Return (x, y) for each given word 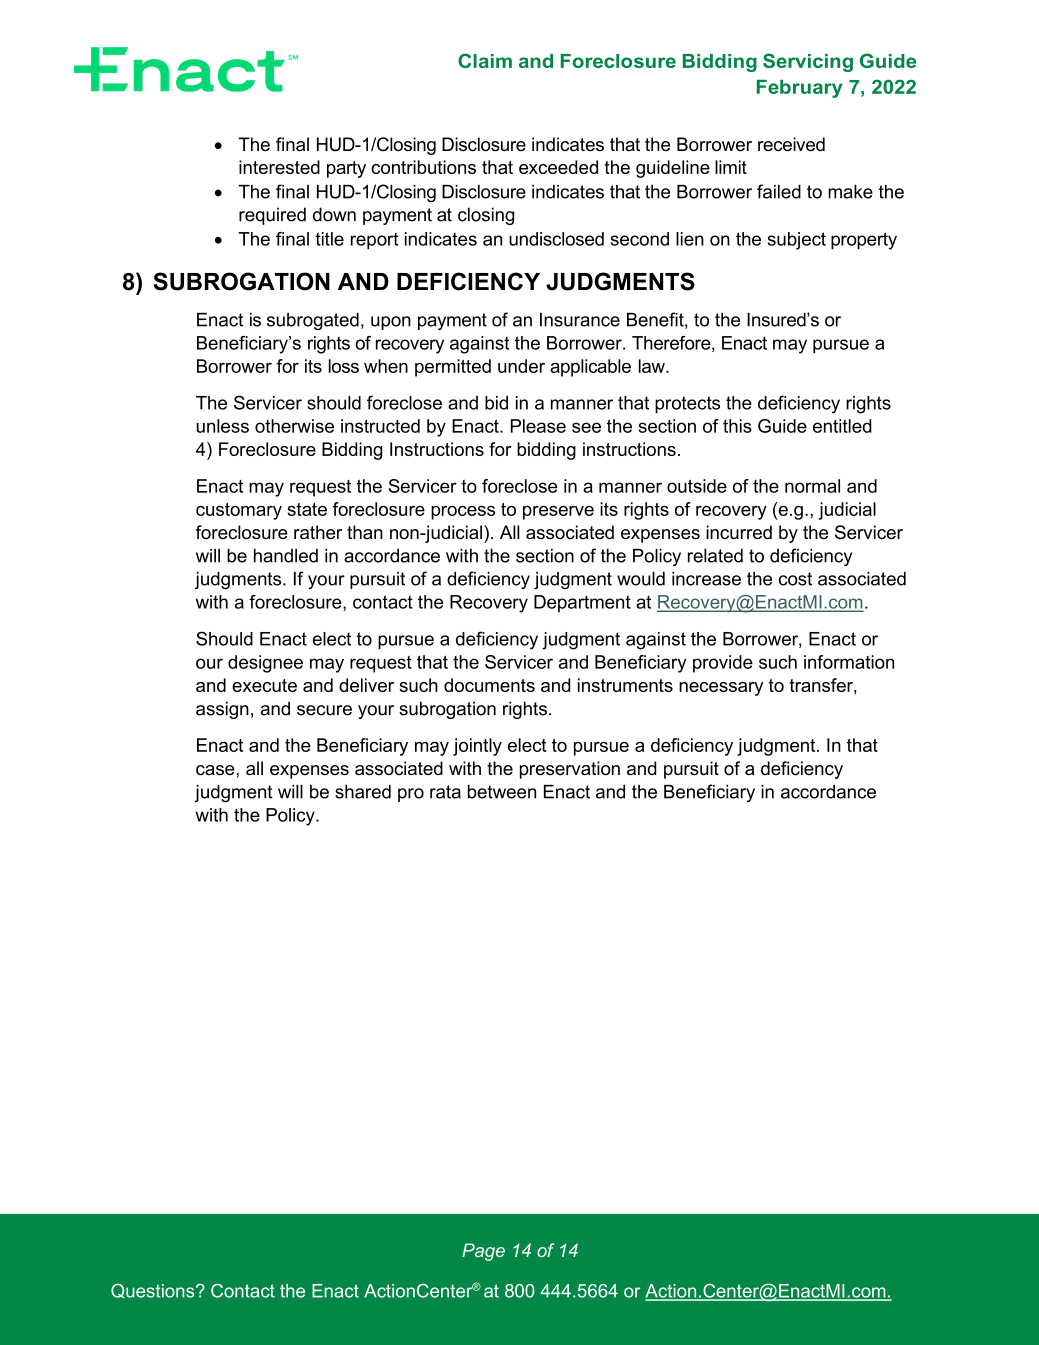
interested (279, 167)
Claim (485, 60)
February (800, 89)
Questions (154, 1291)
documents (489, 685)
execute (264, 685)
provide (723, 664)
